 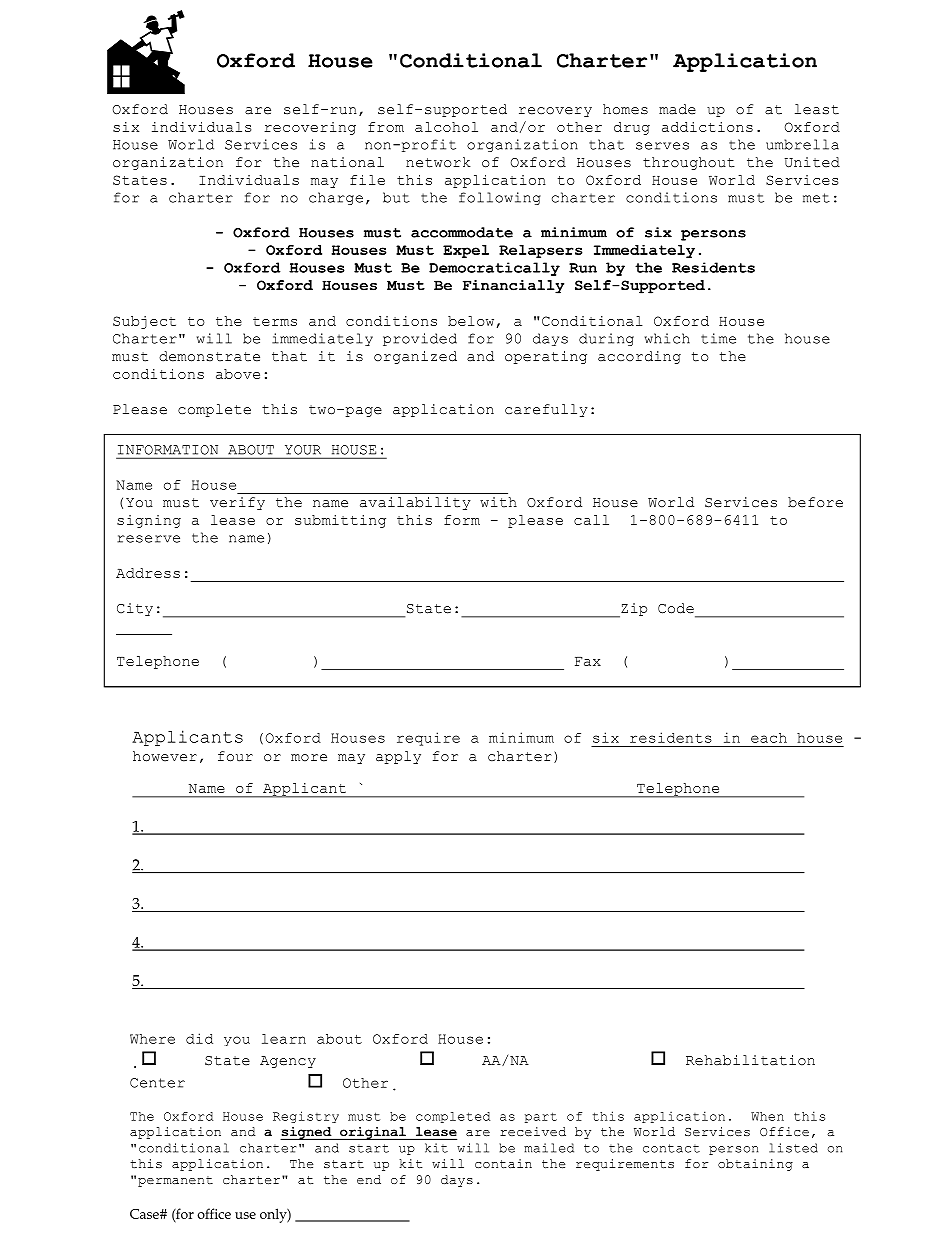 What do you see at coordinates (235, 756) in the screenshot?
I see `four` at bounding box center [235, 756].
